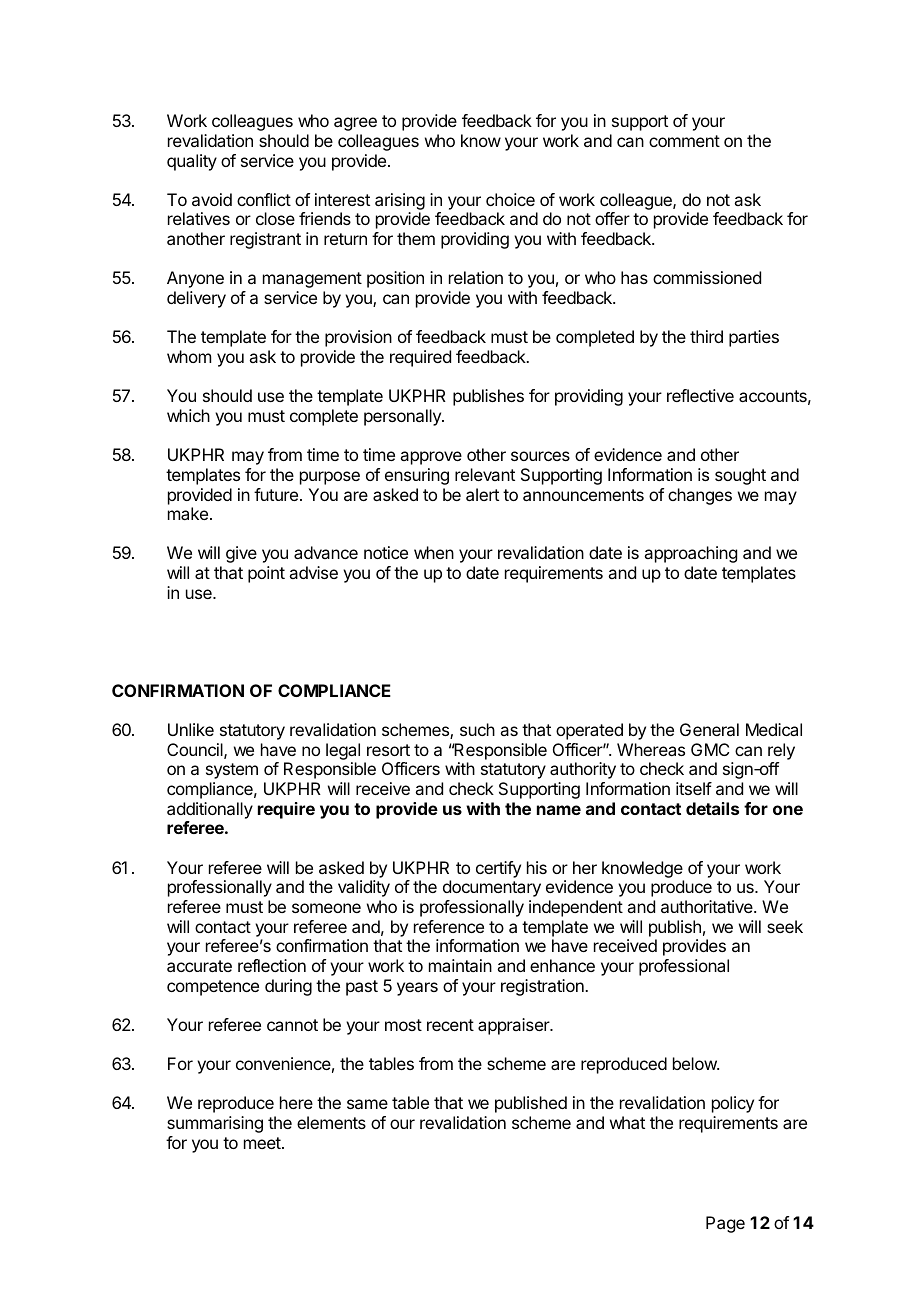 The height and width of the screenshot is (1308, 924). Describe the element at coordinates (264, 199) in the screenshot. I see `conflict` at that location.
